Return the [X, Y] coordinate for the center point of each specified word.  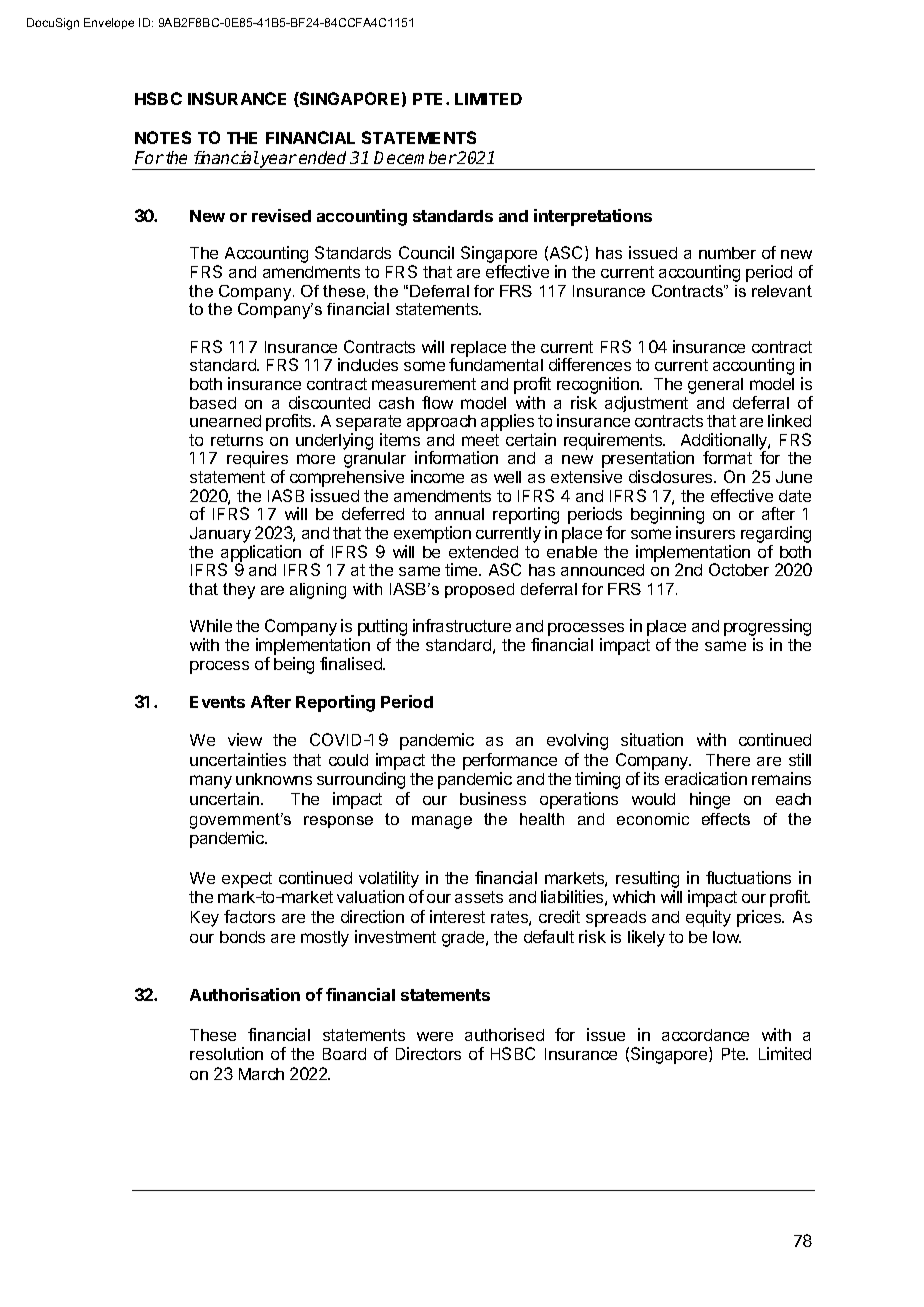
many [211, 782]
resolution [226, 1053]
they [239, 591]
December [415, 157]
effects [726, 819]
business [493, 798]
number [727, 253]
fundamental [496, 364]
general [715, 386]
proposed [479, 590]
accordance [705, 1035]
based [213, 403]
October [739, 569]
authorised [504, 1034]
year [278, 162]
